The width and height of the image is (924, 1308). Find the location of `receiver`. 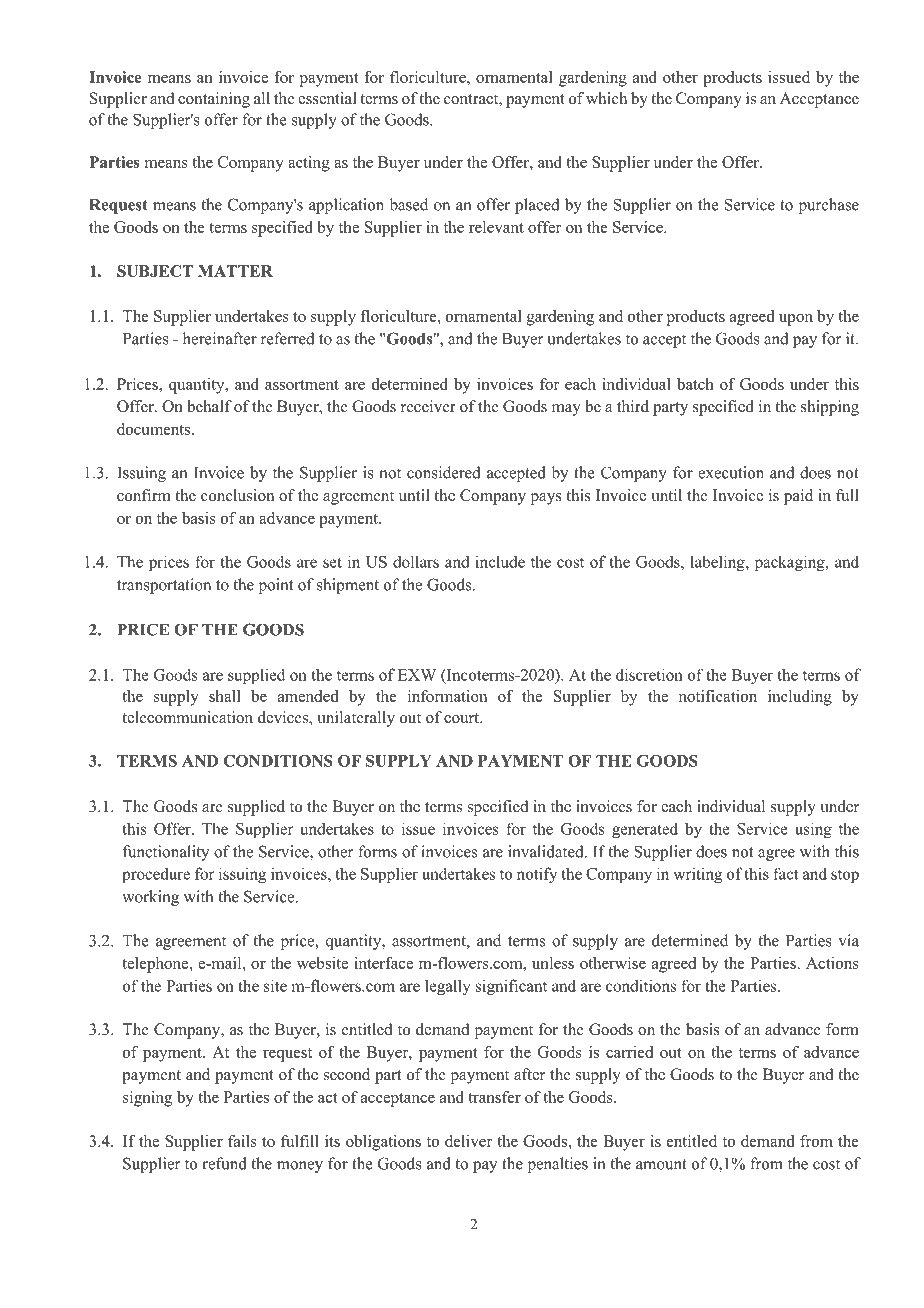

receiver is located at coordinates (428, 406).
